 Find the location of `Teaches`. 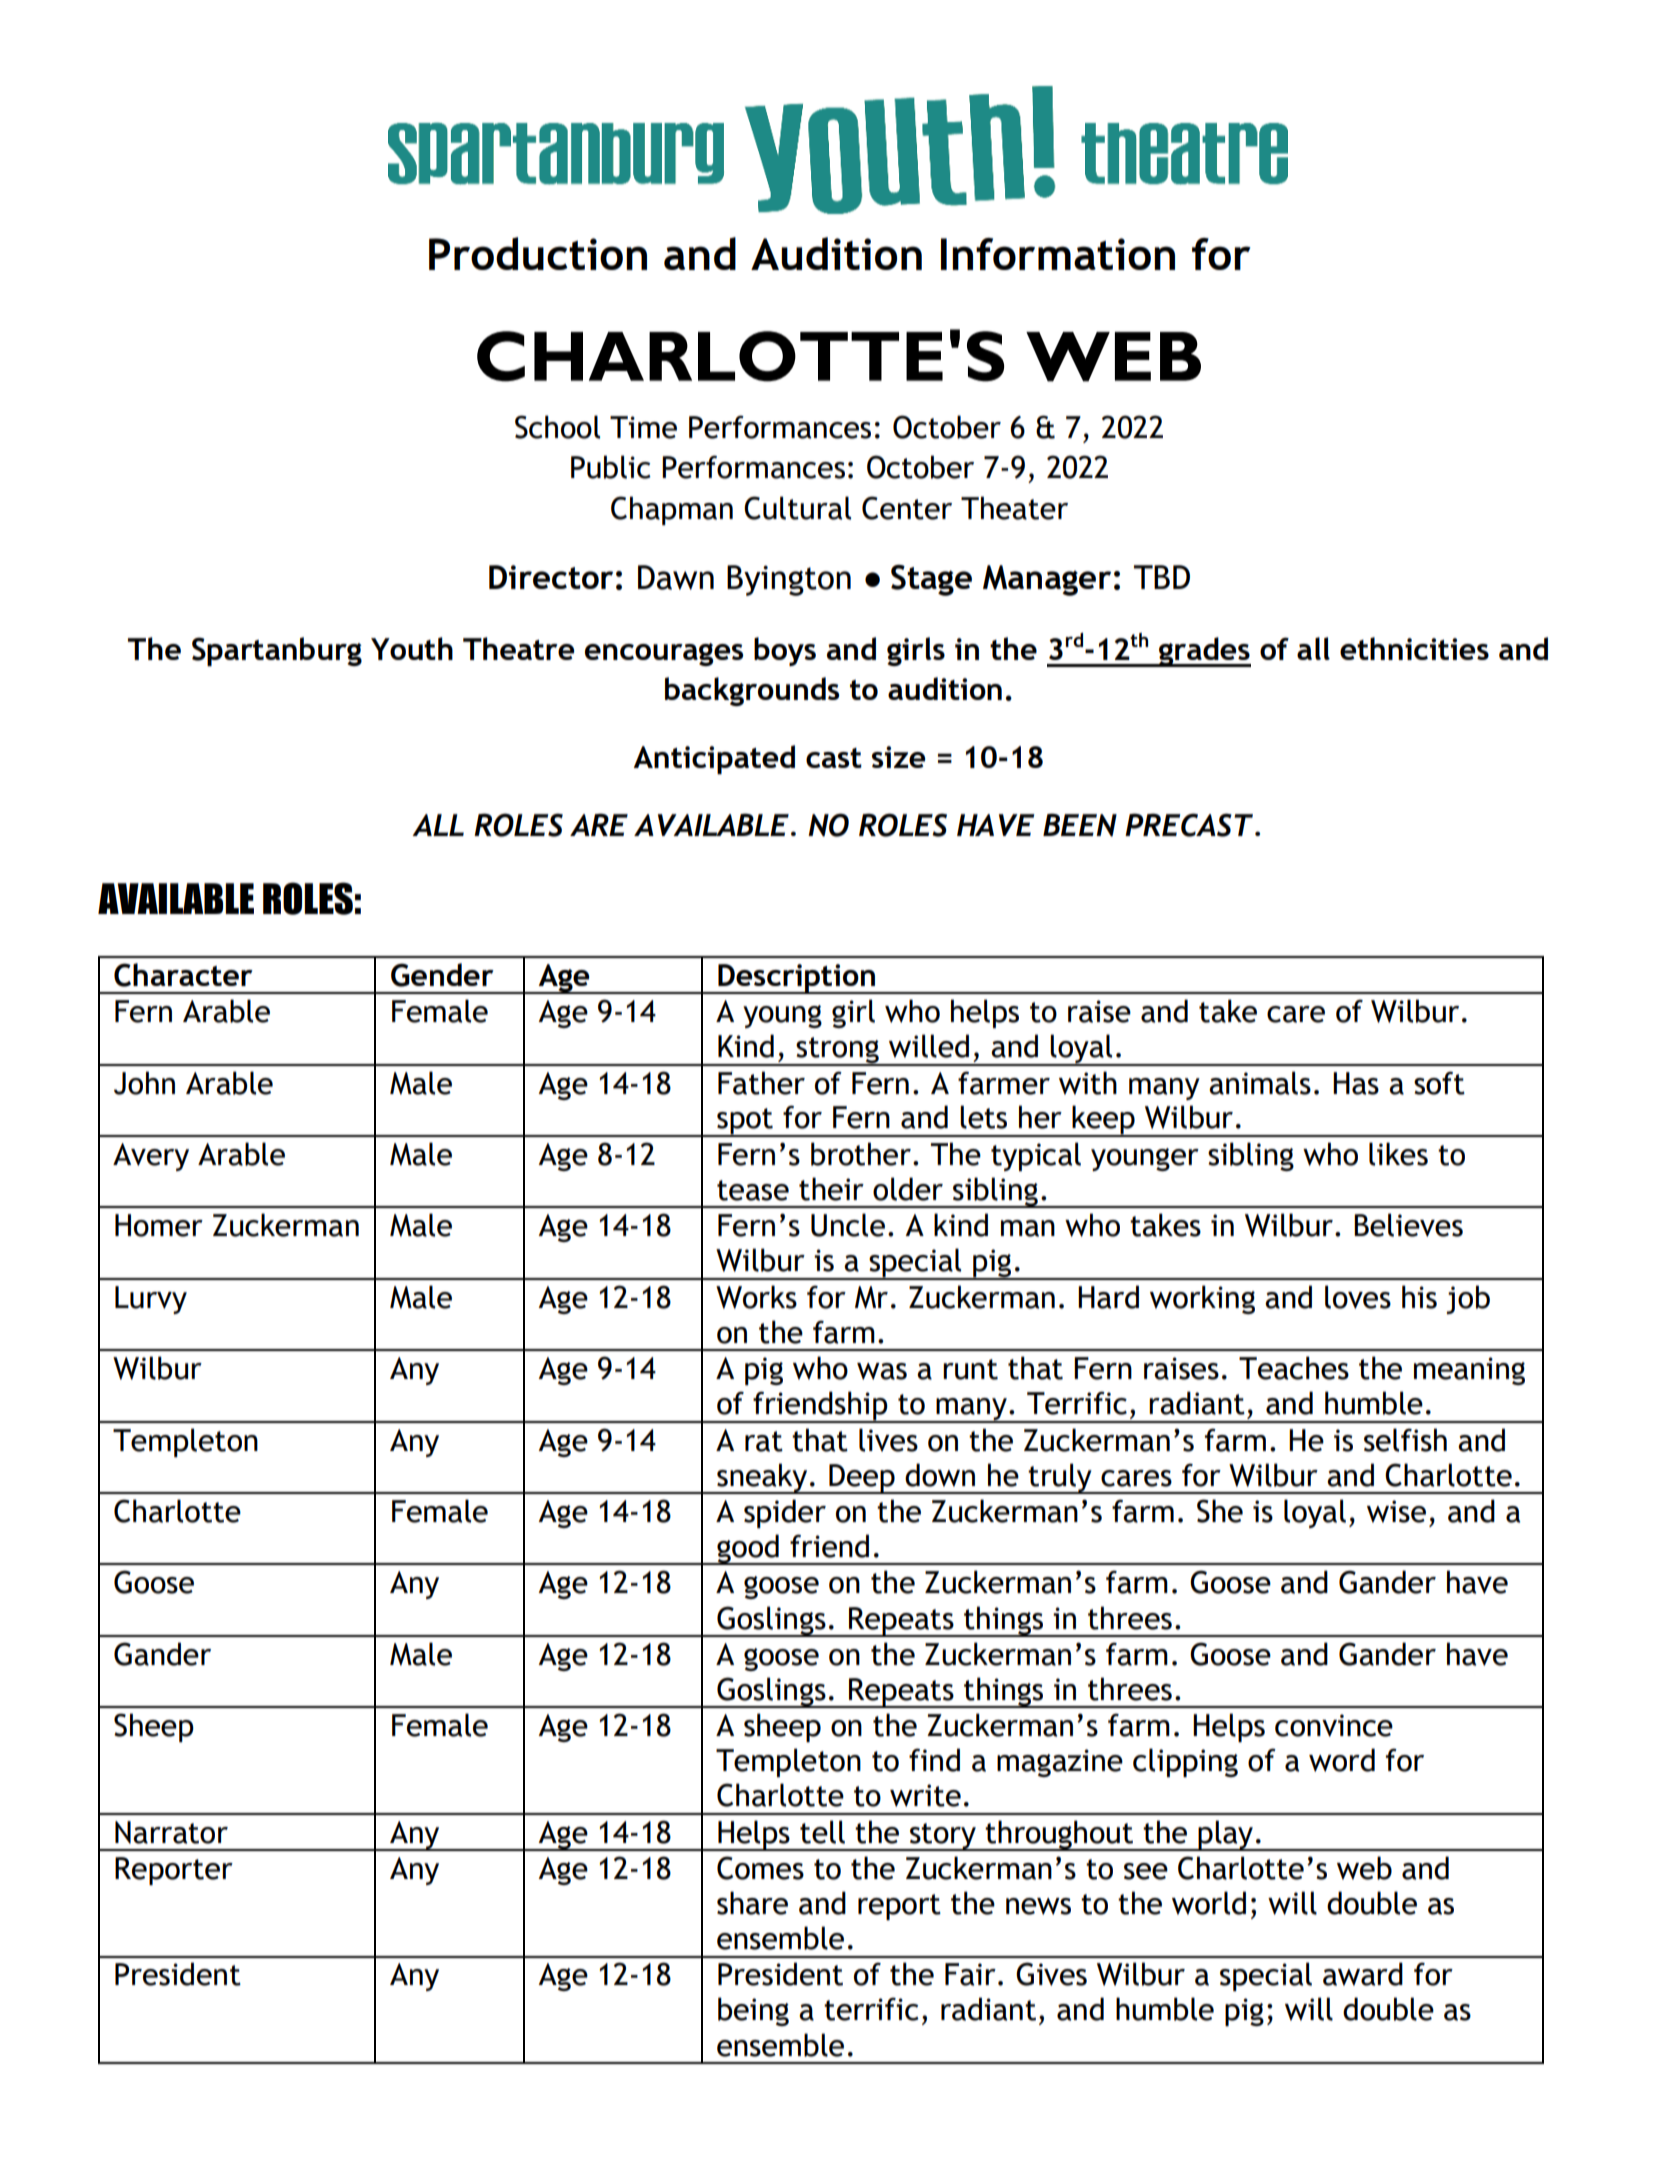

Teaches is located at coordinates (1294, 1368).
